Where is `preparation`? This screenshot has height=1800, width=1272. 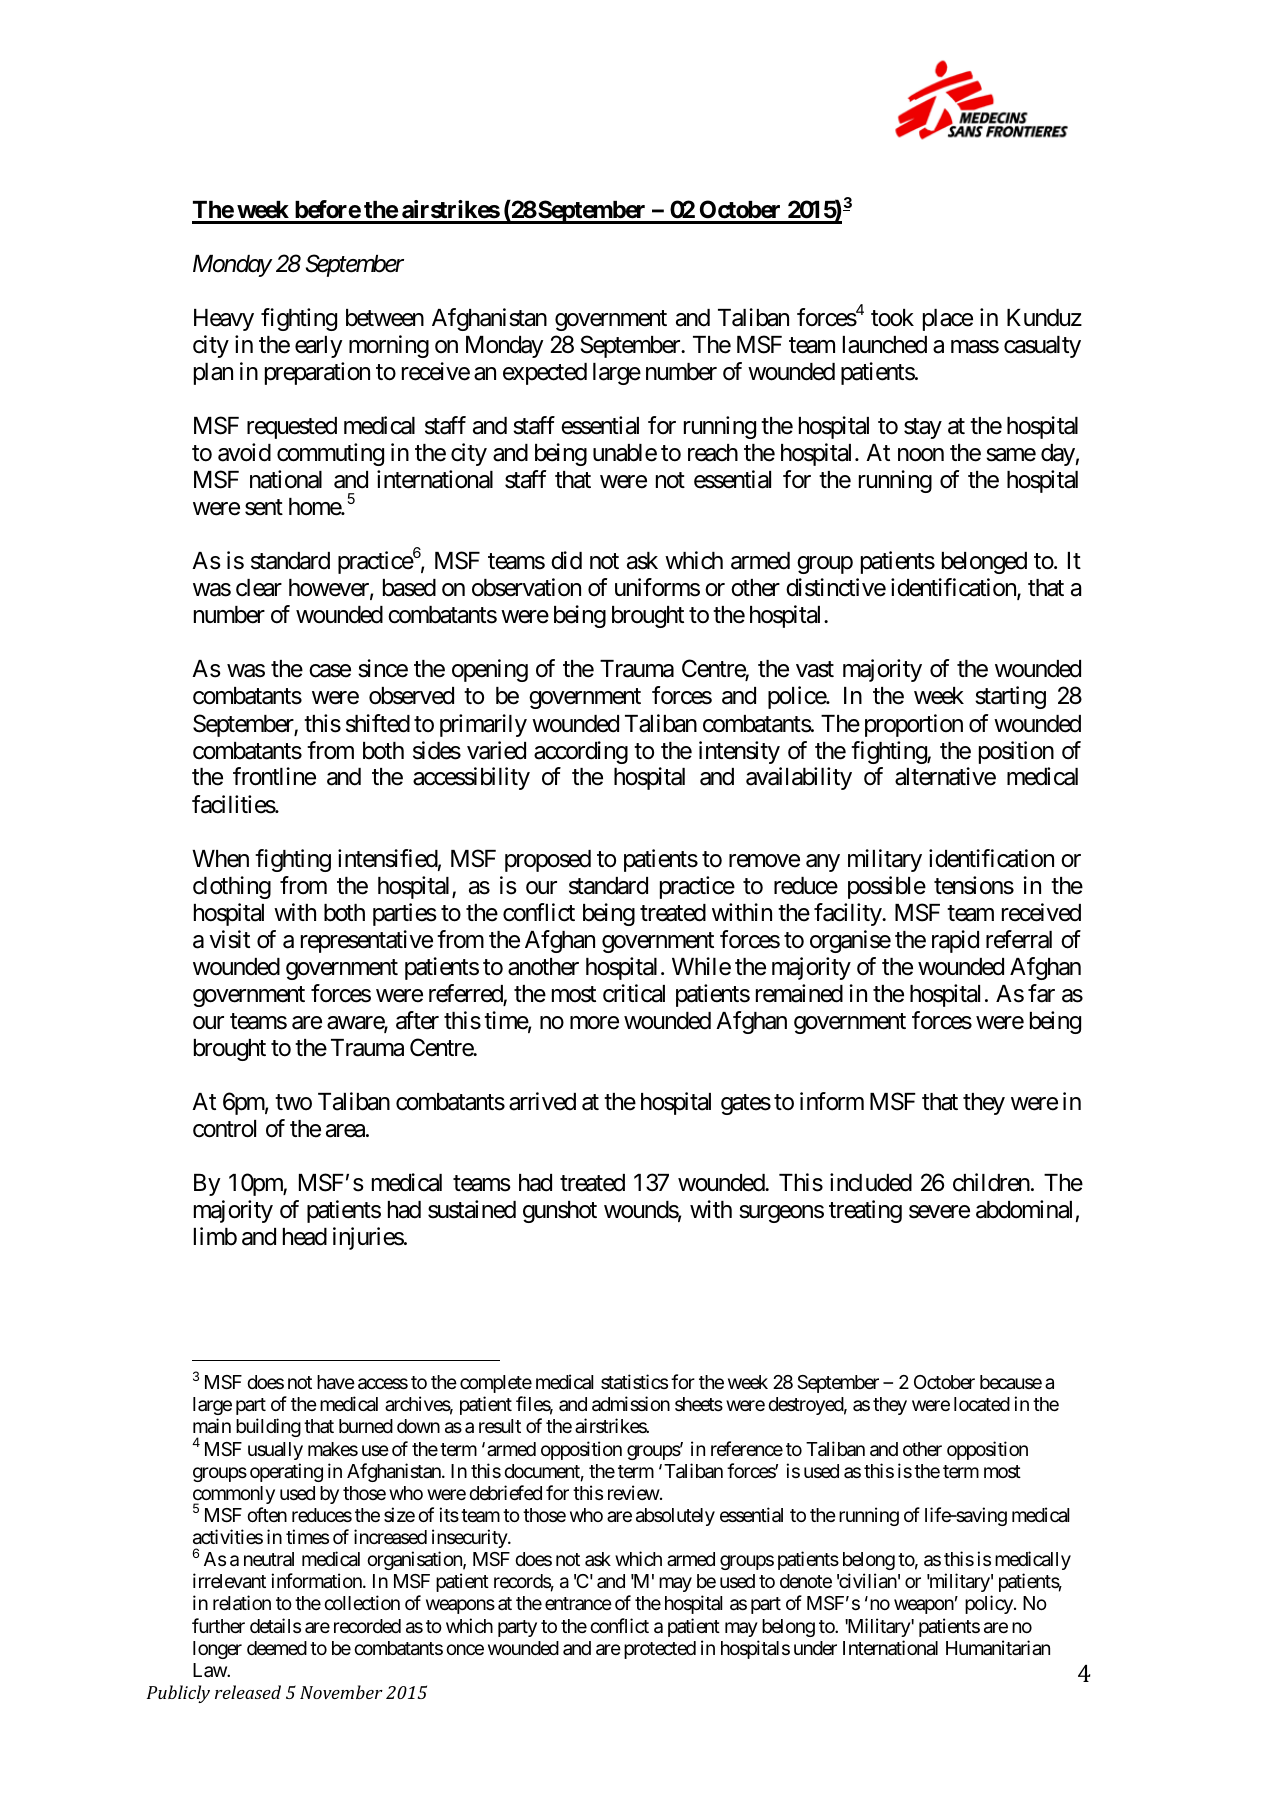
preparation is located at coordinates (317, 373).
